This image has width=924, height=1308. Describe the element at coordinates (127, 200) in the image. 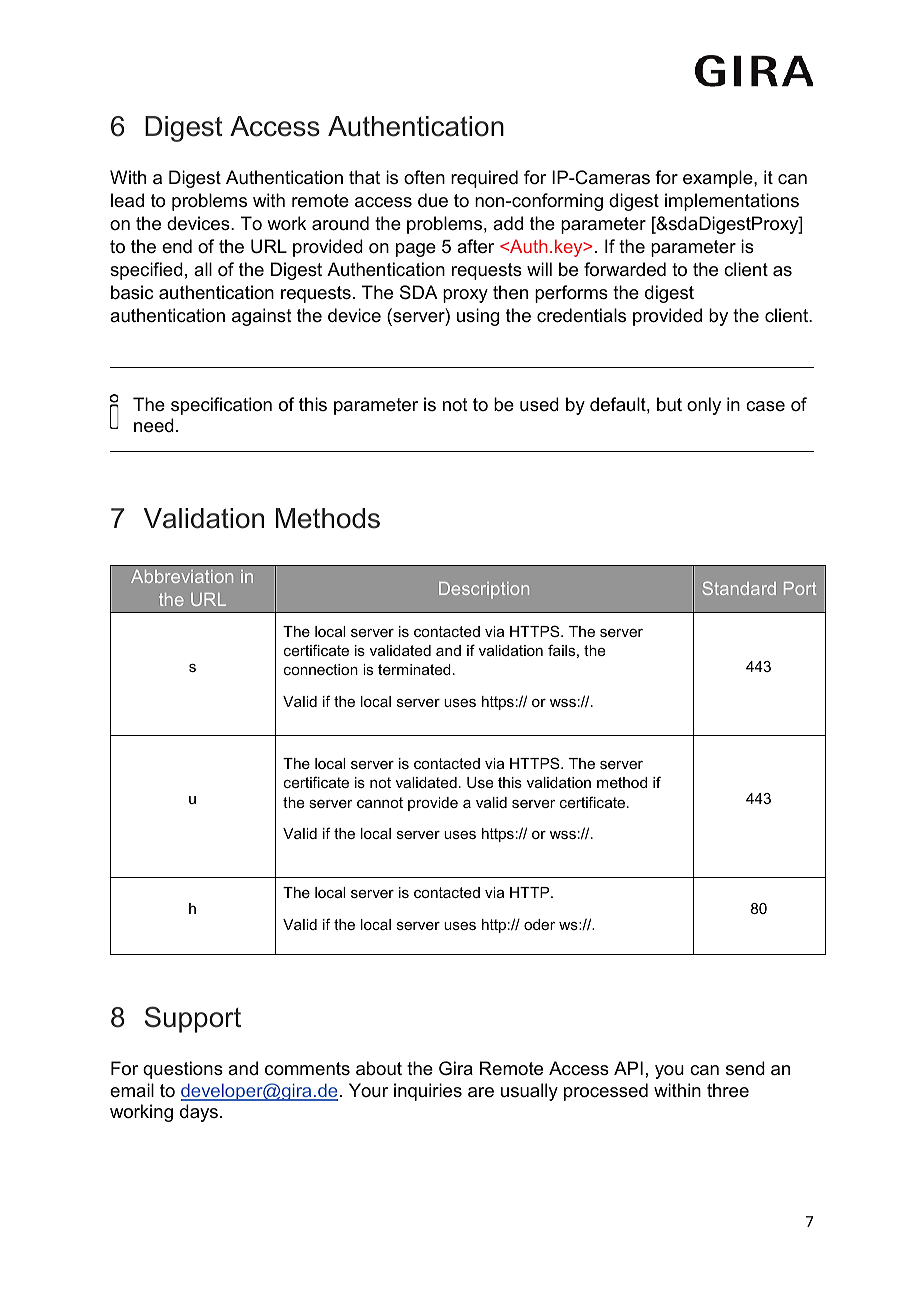

I see `lead` at that location.
